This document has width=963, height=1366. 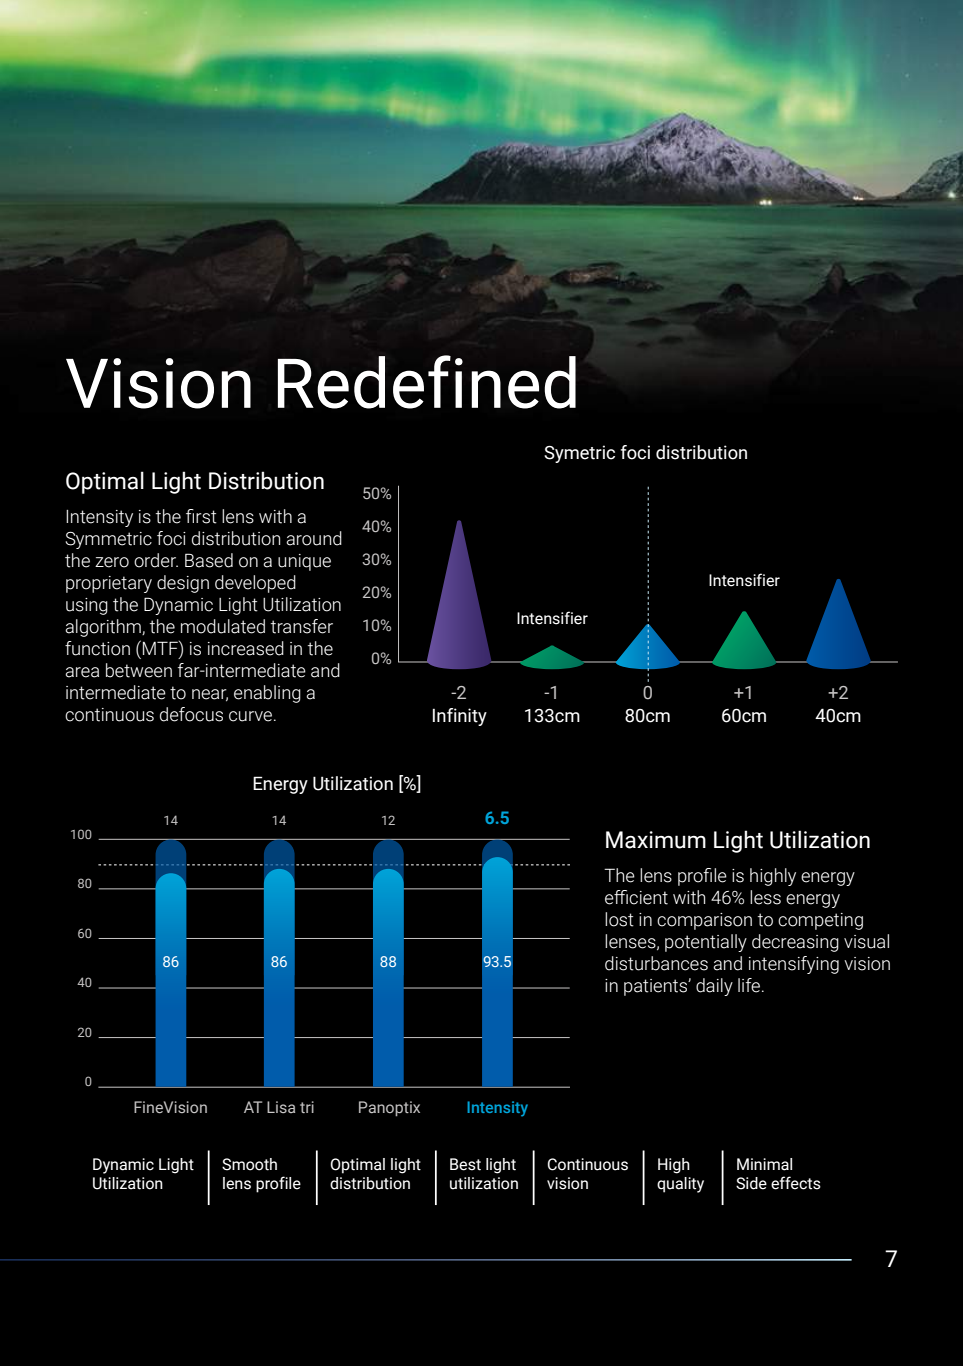 I want to click on less, so click(x=765, y=897).
